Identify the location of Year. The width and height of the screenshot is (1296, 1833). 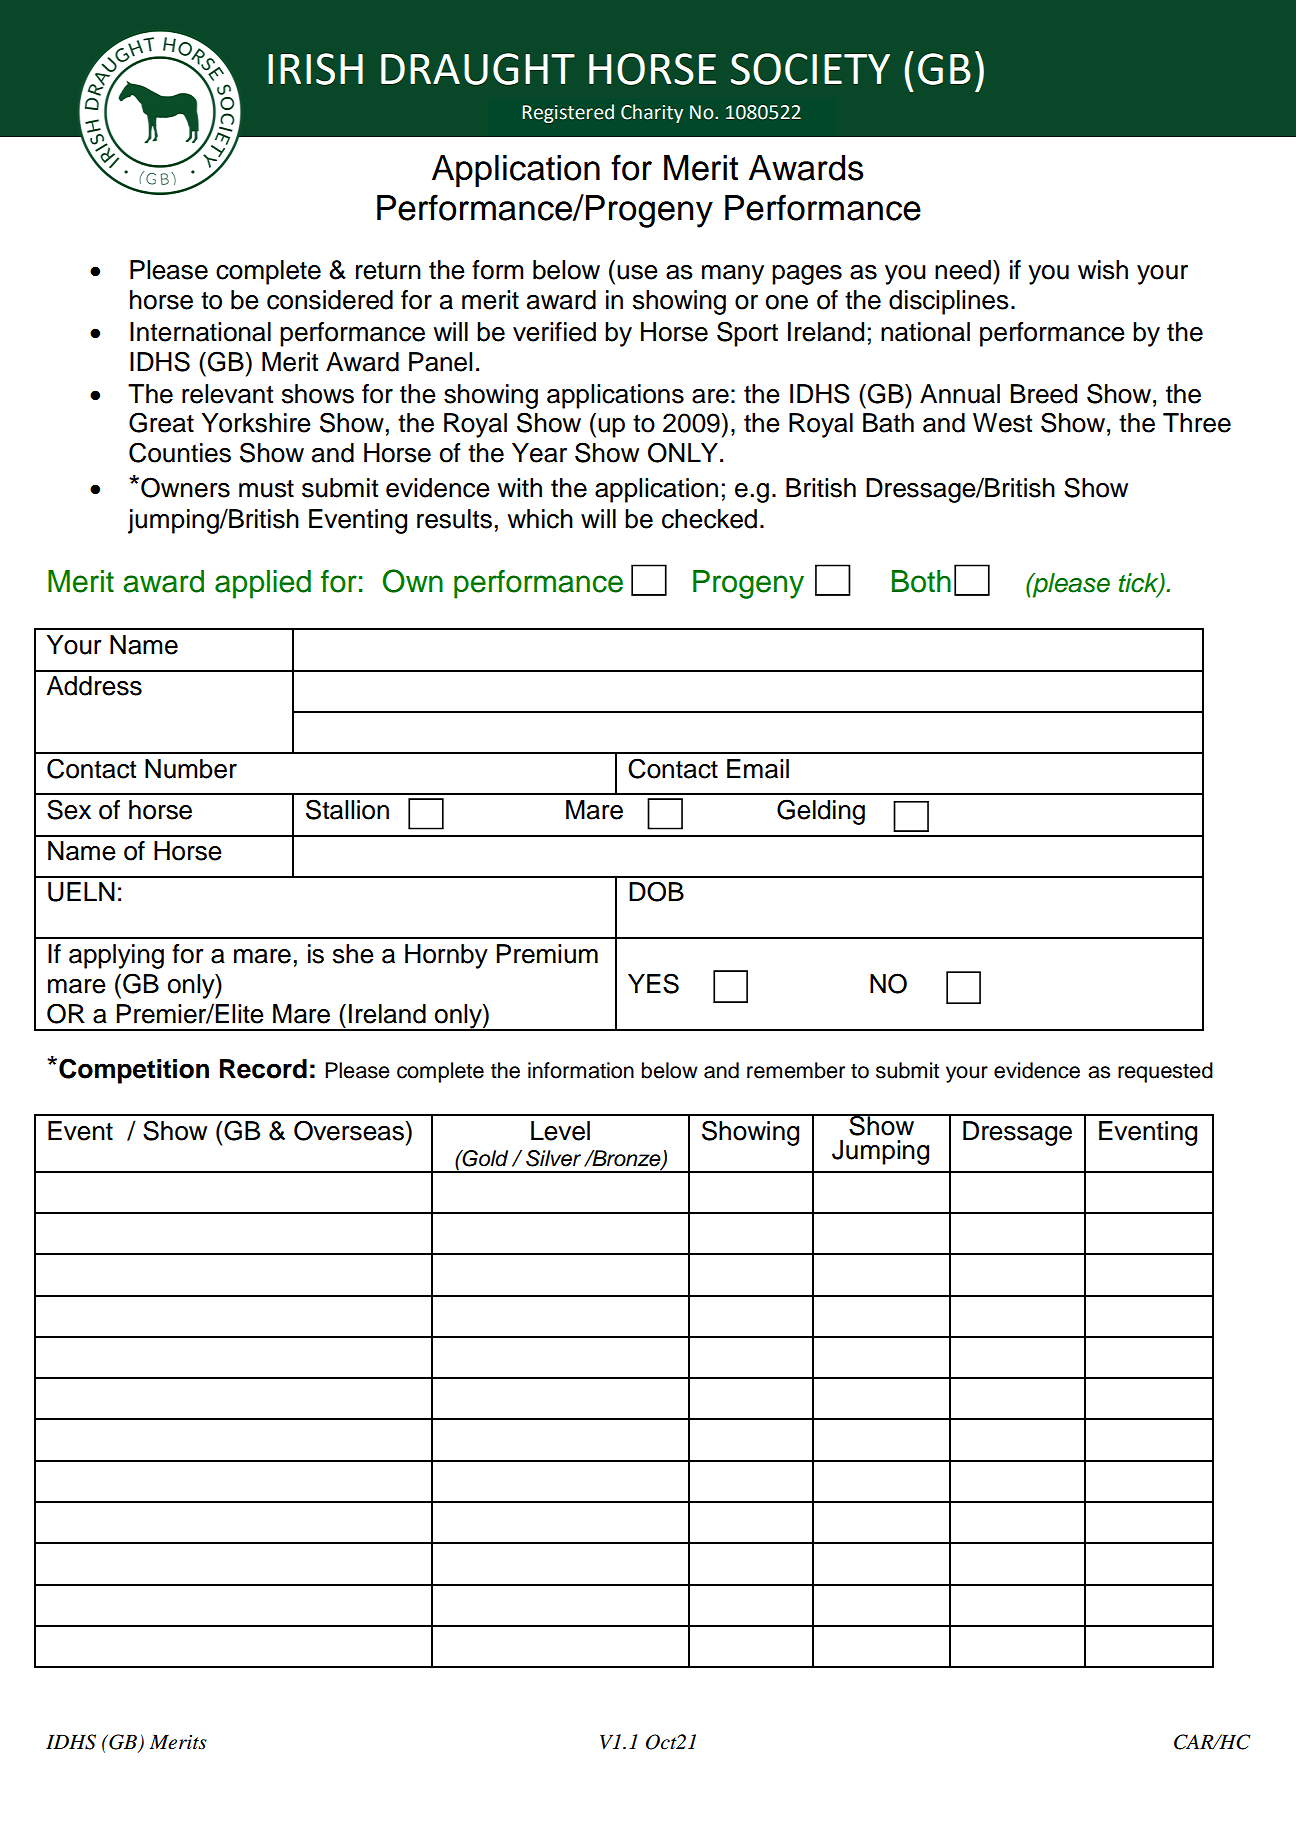
(539, 453).
